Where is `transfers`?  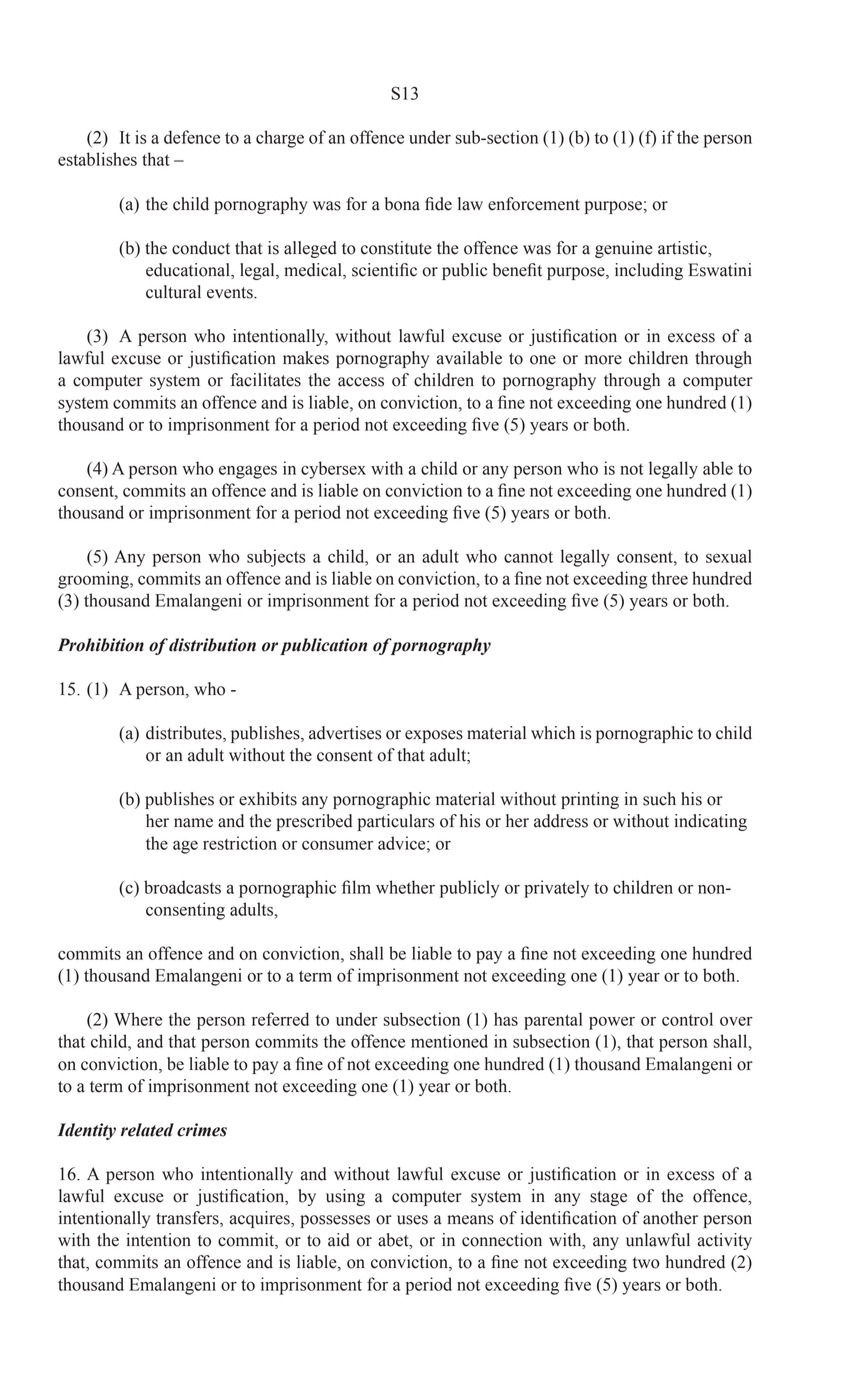 transfers is located at coordinates (188, 1219).
